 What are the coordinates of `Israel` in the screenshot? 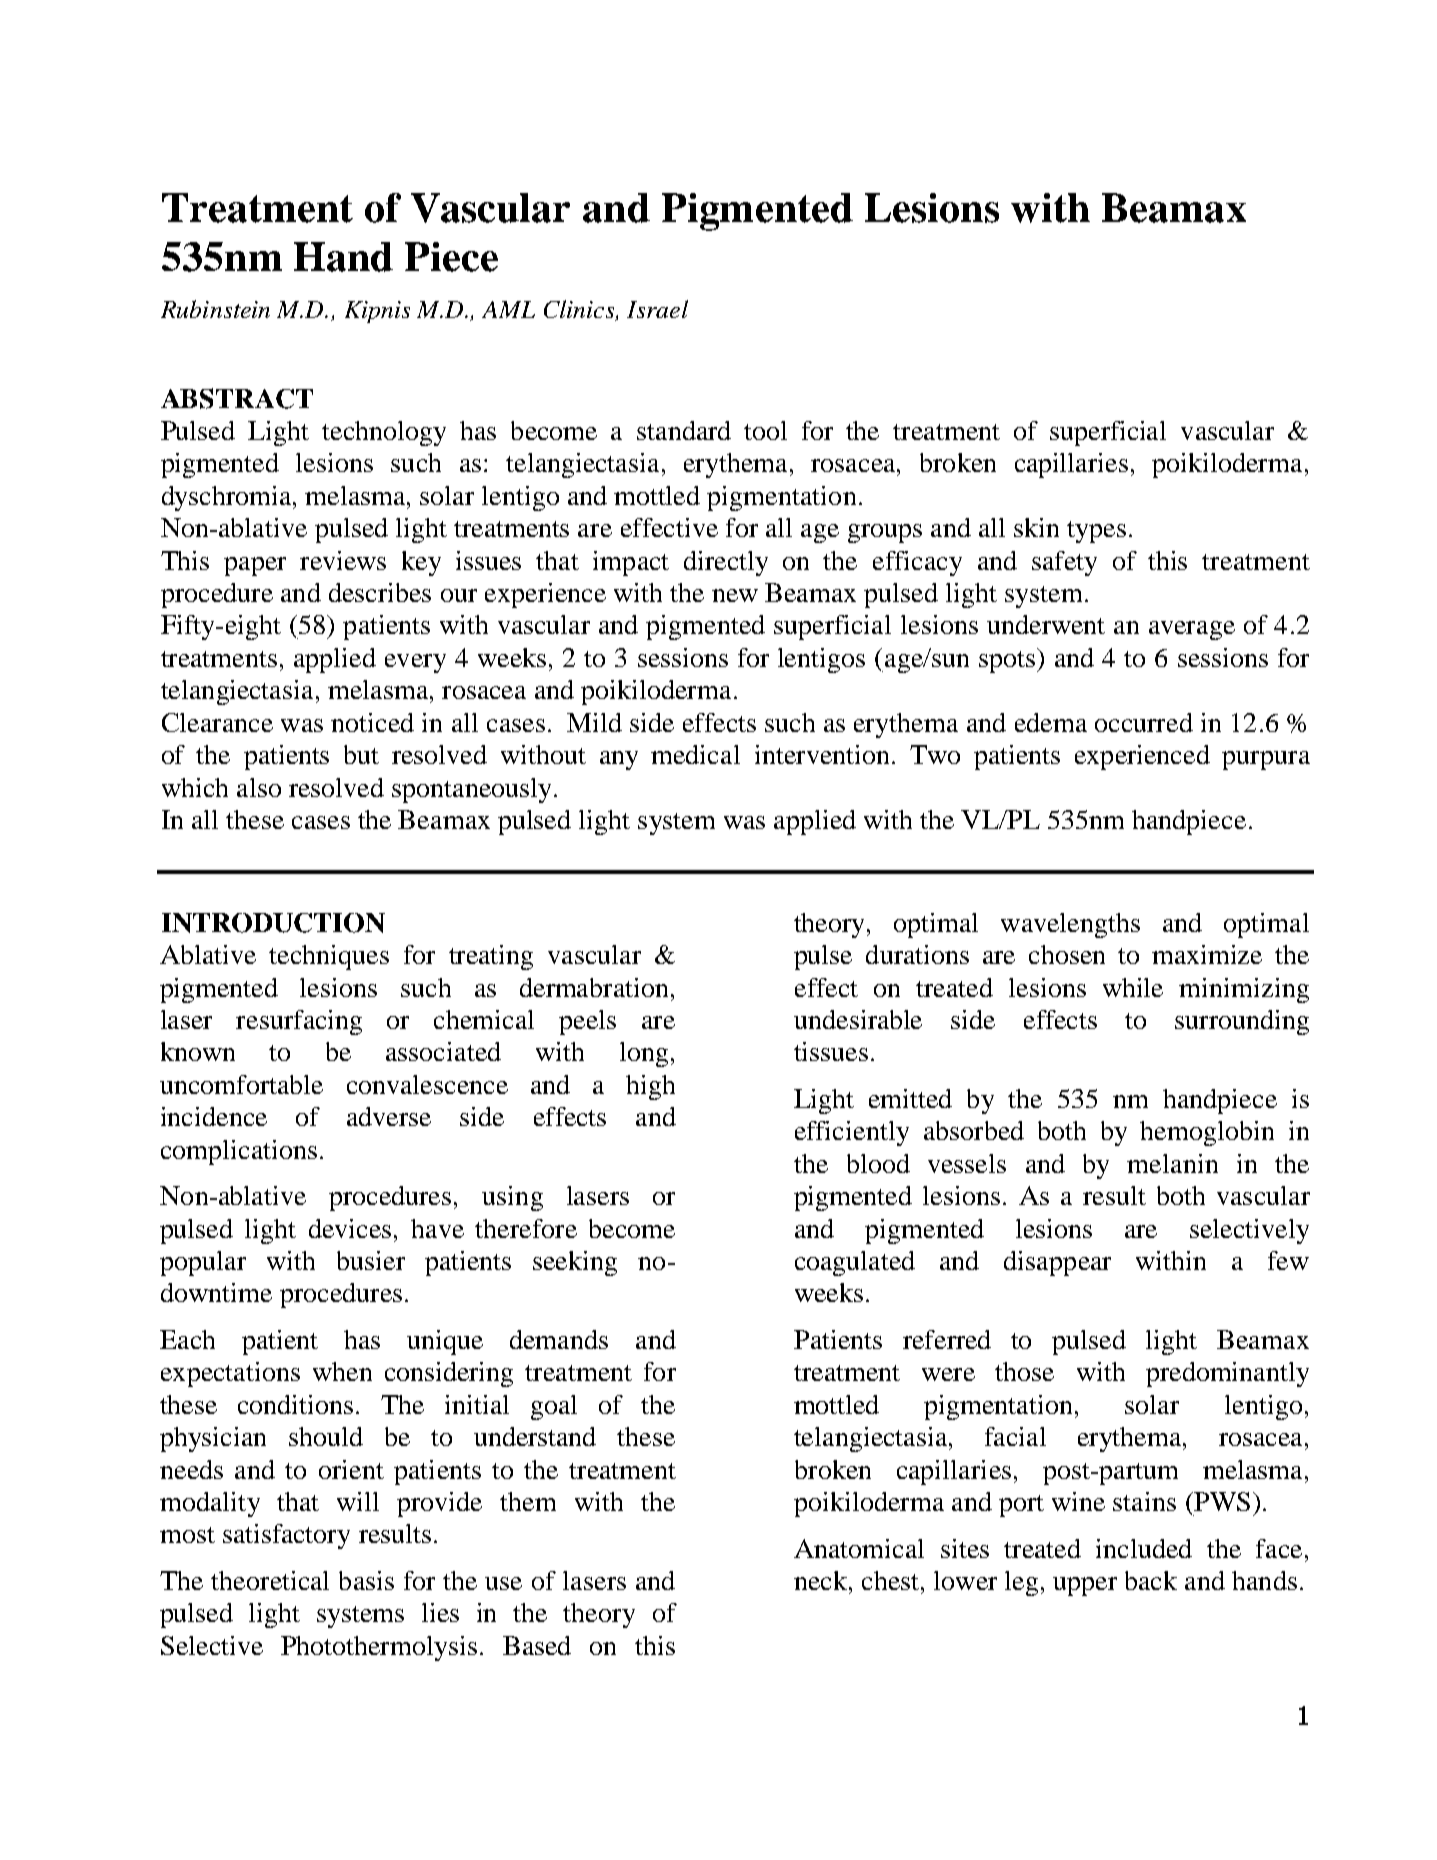 It's located at (657, 309).
